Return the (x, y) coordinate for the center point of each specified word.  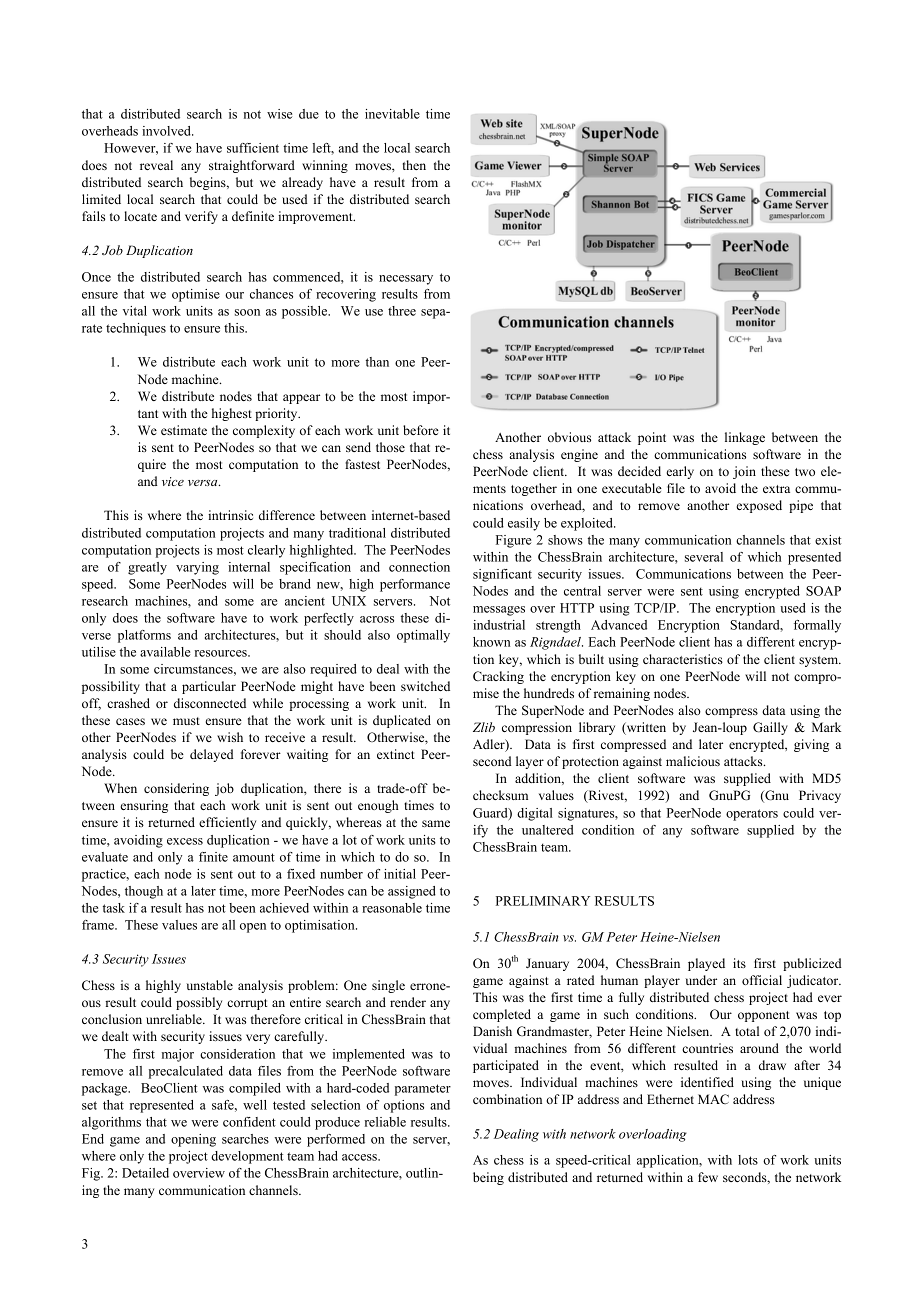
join (744, 472)
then (414, 165)
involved (167, 131)
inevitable (392, 114)
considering (176, 789)
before (421, 430)
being (488, 1178)
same (436, 823)
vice (173, 481)
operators (752, 815)
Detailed (145, 1173)
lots (748, 1160)
